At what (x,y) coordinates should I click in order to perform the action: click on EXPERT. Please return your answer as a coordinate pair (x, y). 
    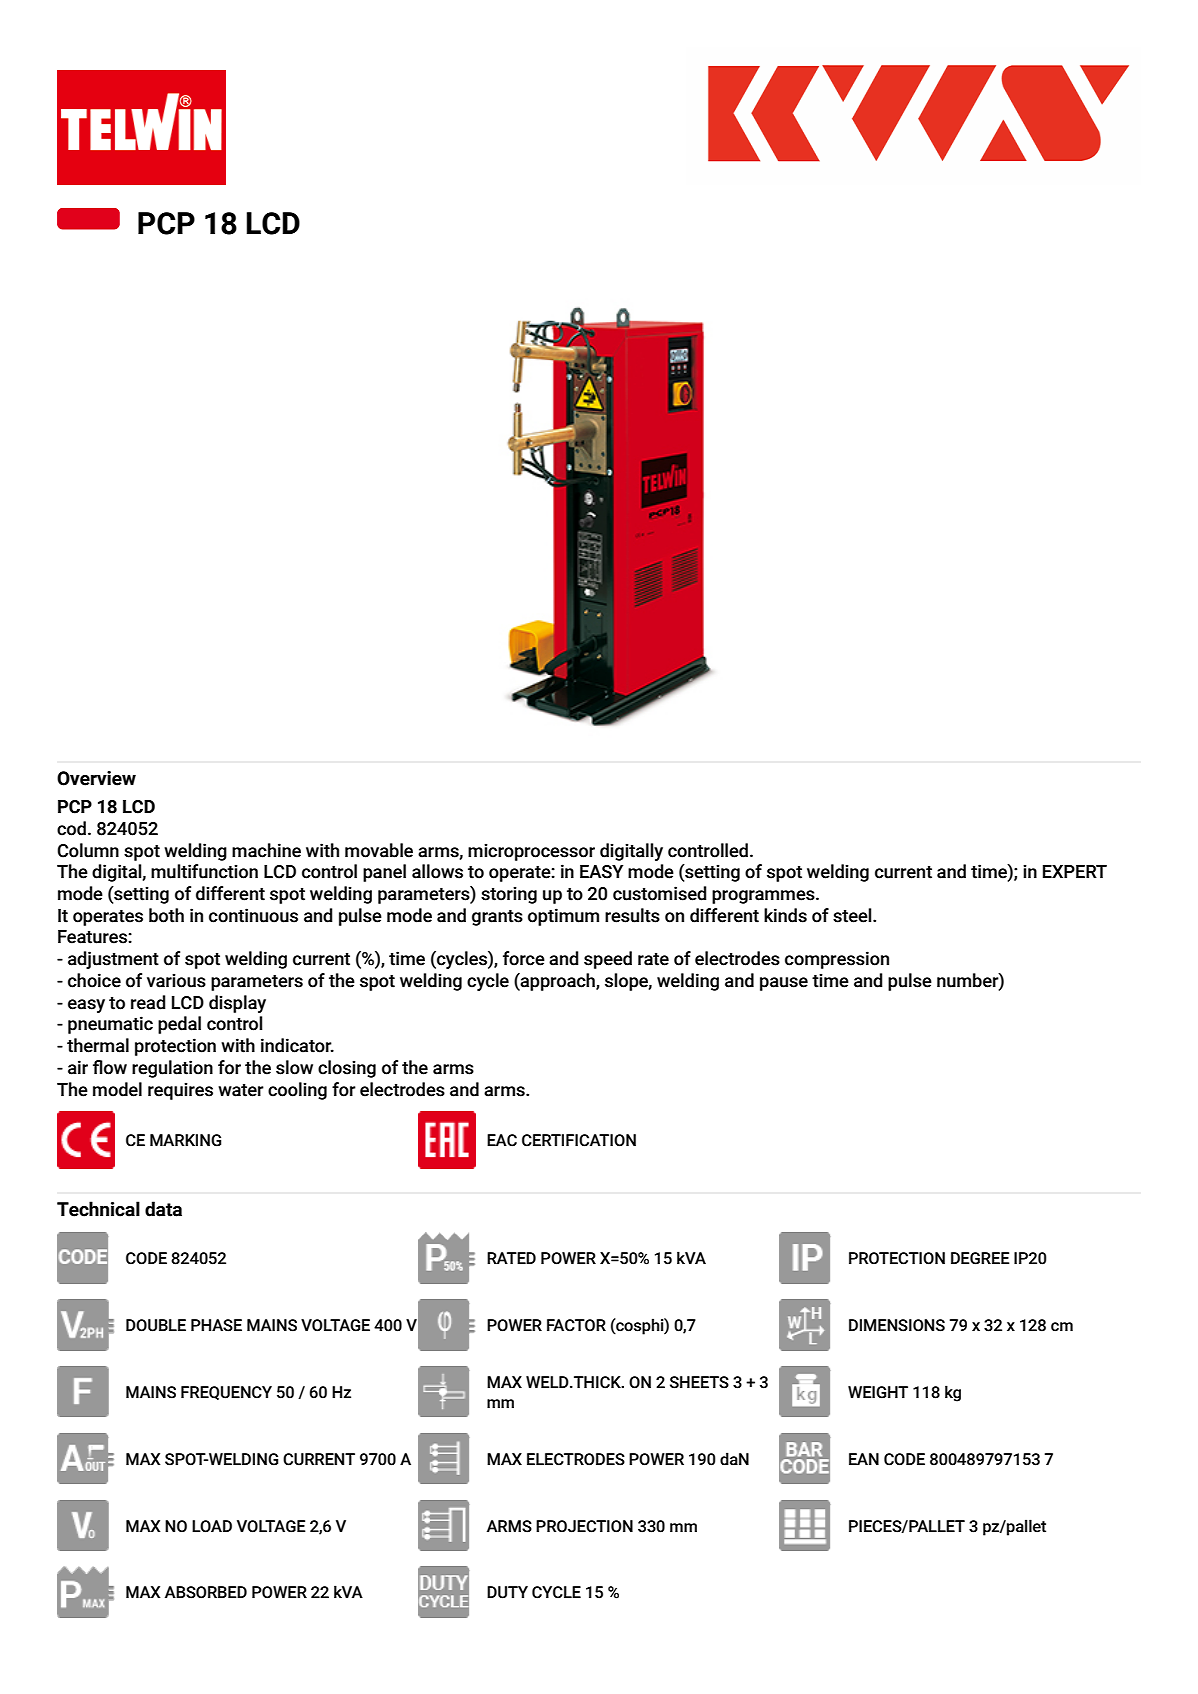
    Looking at the image, I should click on (1075, 871).
